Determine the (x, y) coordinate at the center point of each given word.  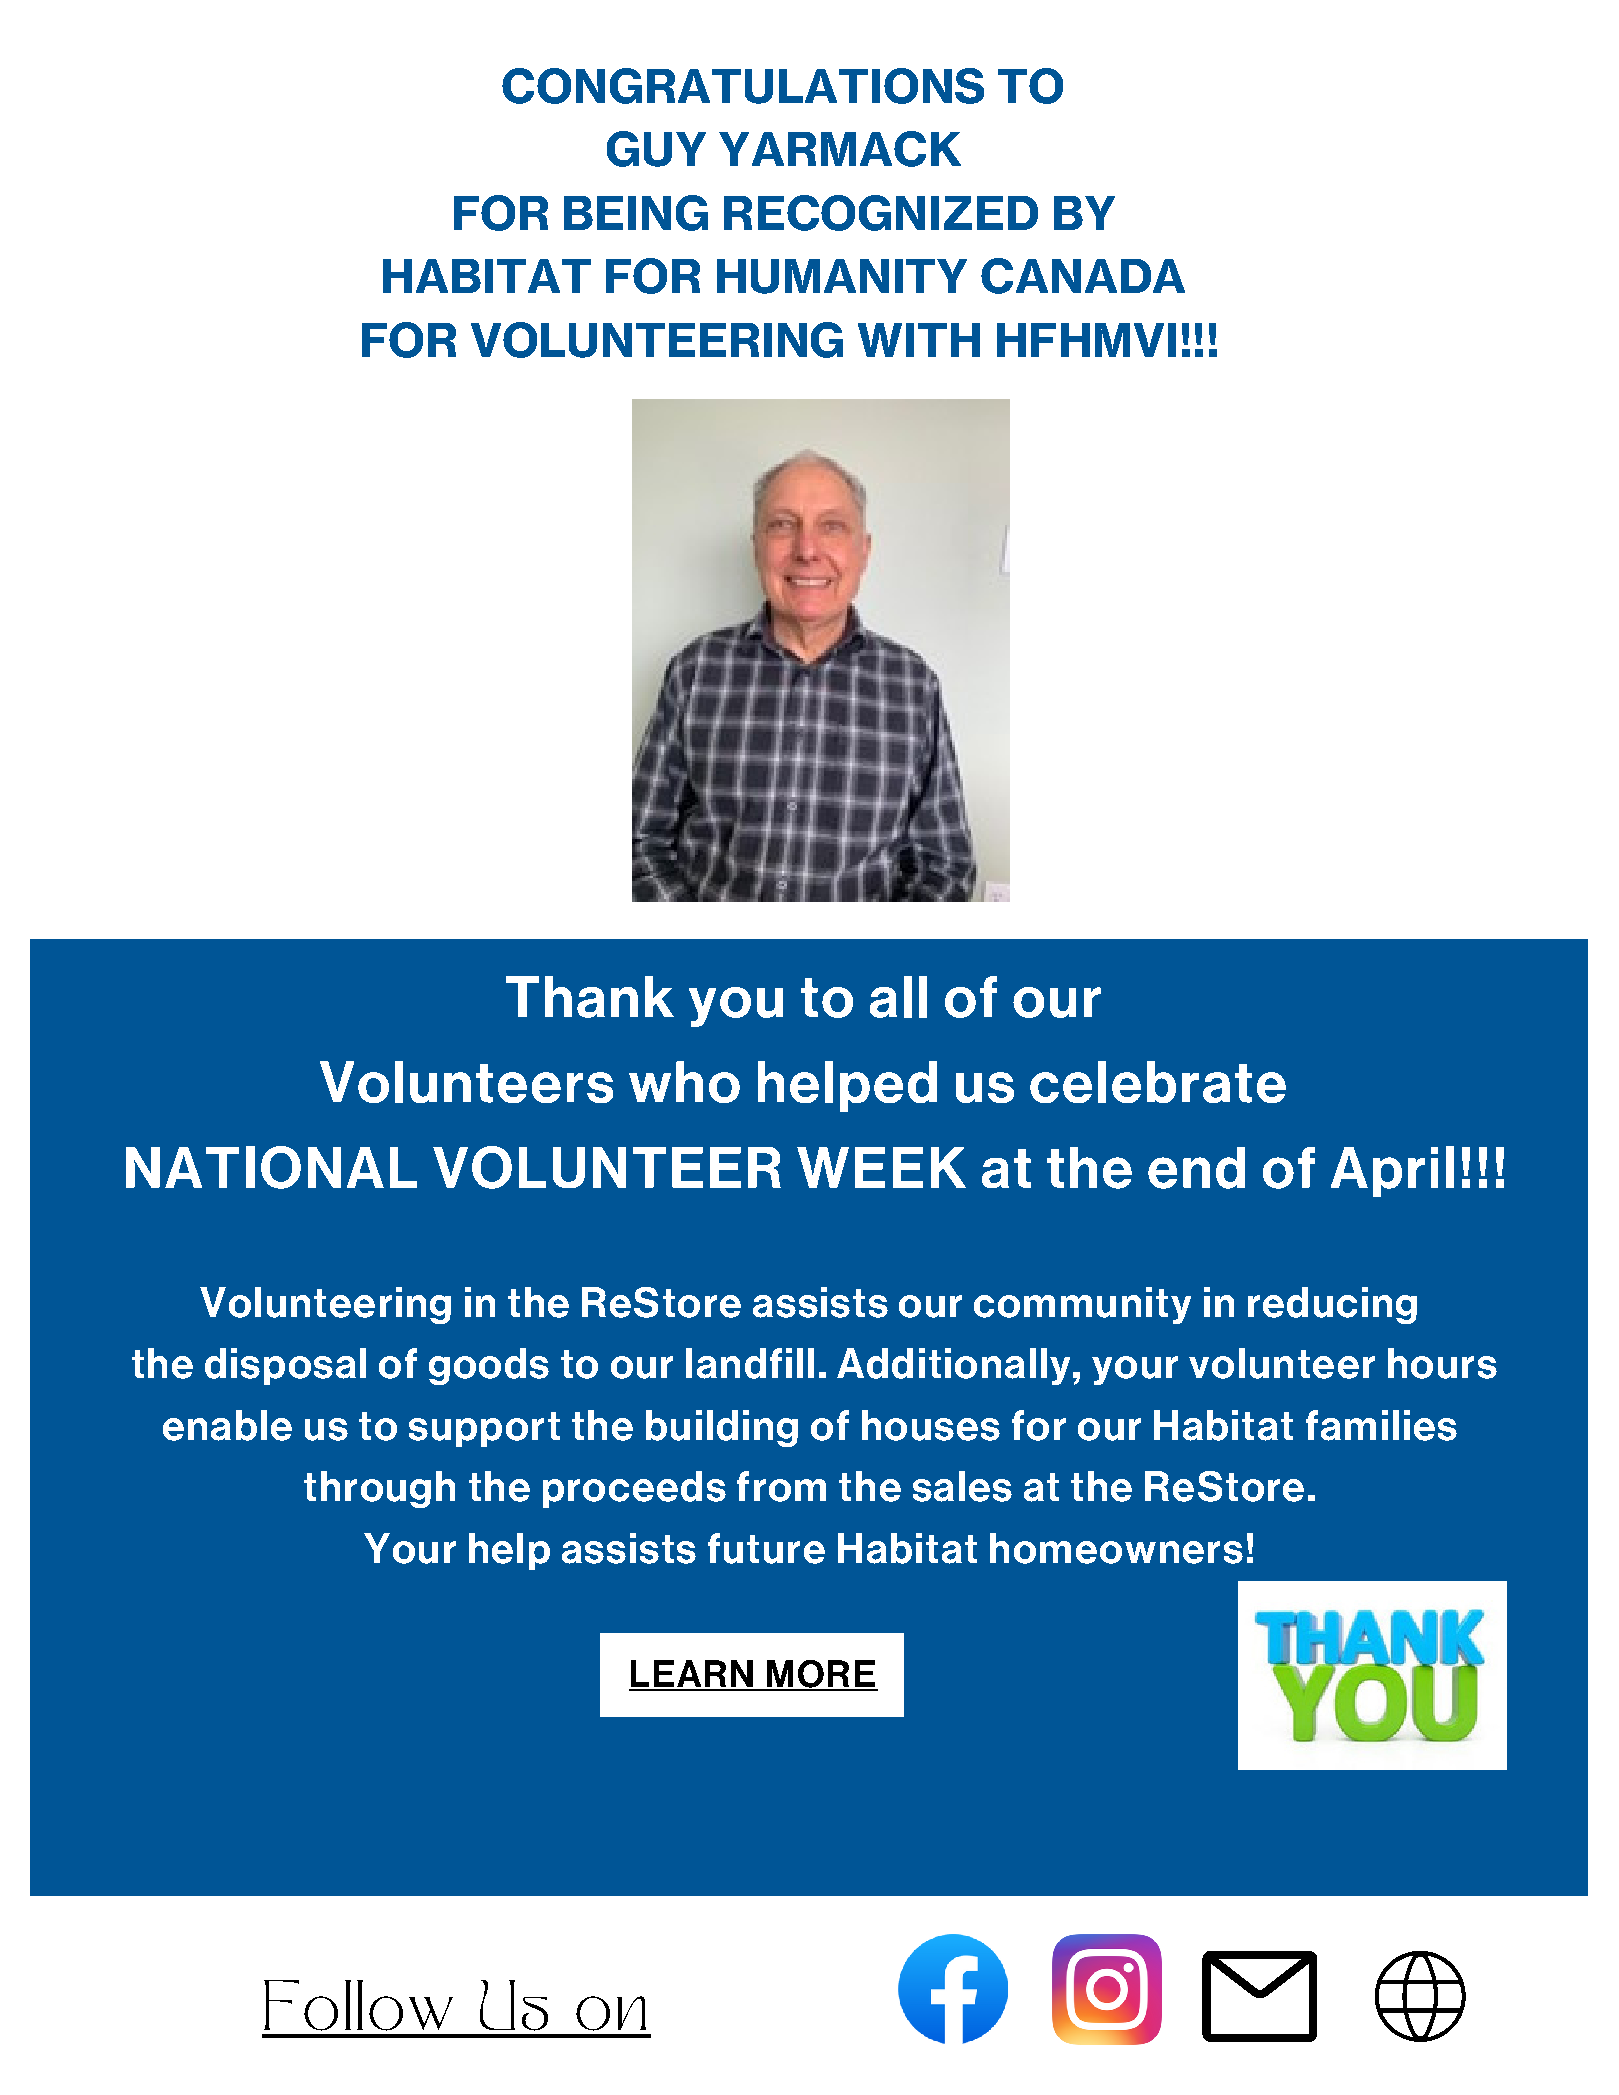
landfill (750, 1363)
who (684, 1082)
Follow (358, 2005)
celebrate (1158, 1082)
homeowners (1116, 1548)
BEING (636, 213)
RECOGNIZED (881, 213)
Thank (590, 997)
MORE (820, 1675)
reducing (1332, 1305)
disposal (285, 1366)
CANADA (1083, 276)
